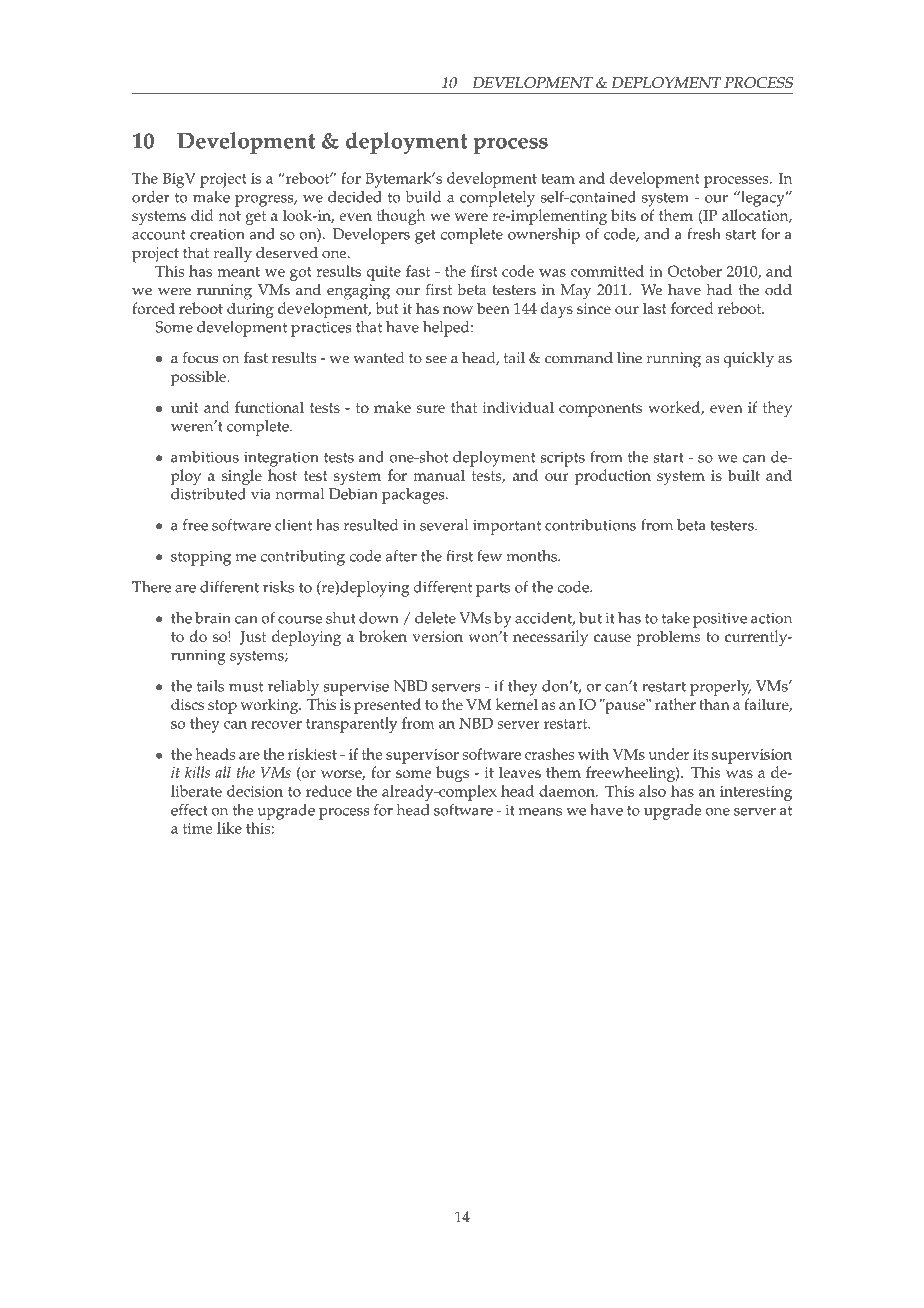 This screenshot has height=1308, width=924. I want to click on legacy, so click(763, 199).
